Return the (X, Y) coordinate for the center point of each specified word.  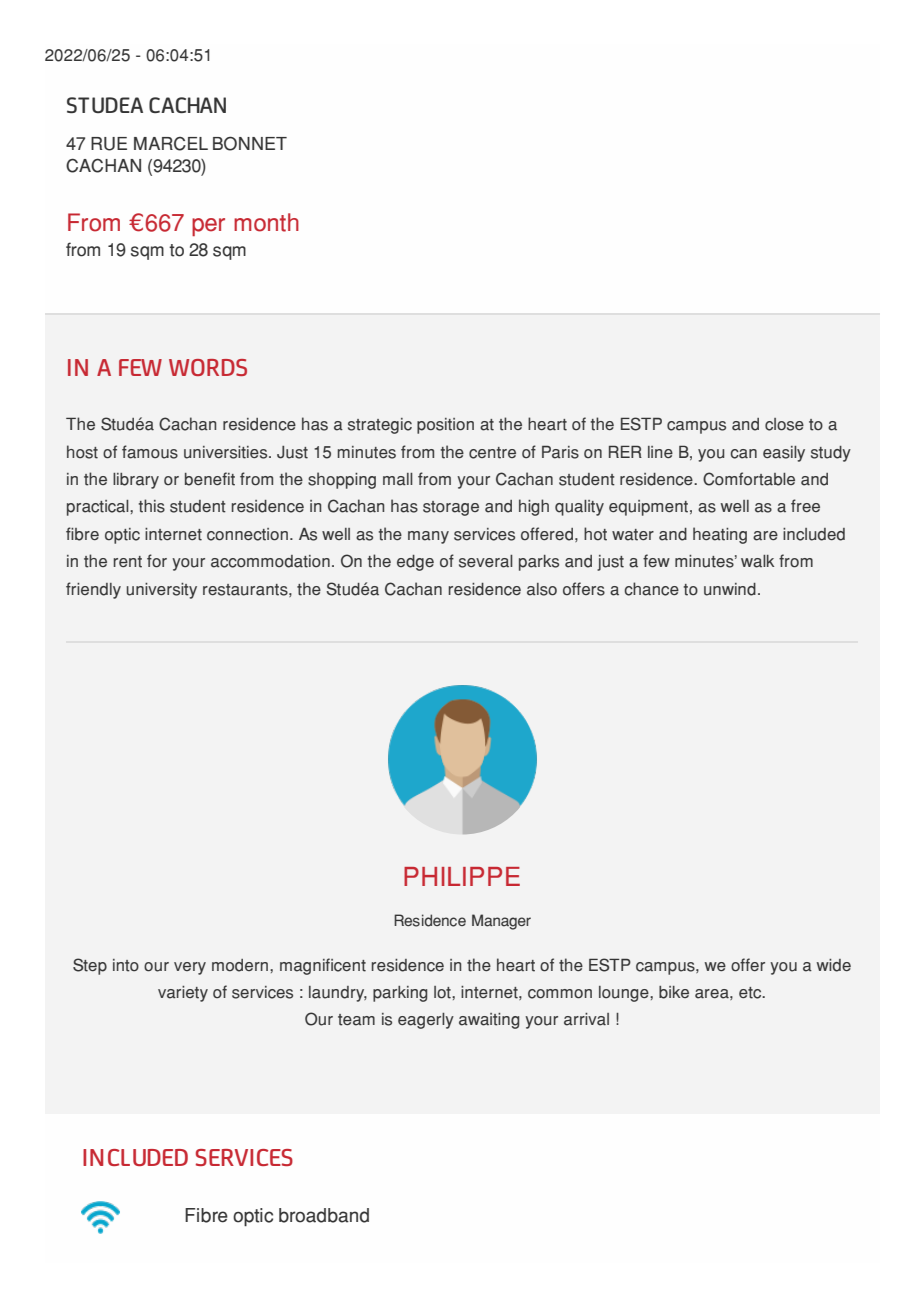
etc (751, 993)
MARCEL (171, 144)
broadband (324, 1215)
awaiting (489, 1021)
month (266, 222)
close (784, 424)
